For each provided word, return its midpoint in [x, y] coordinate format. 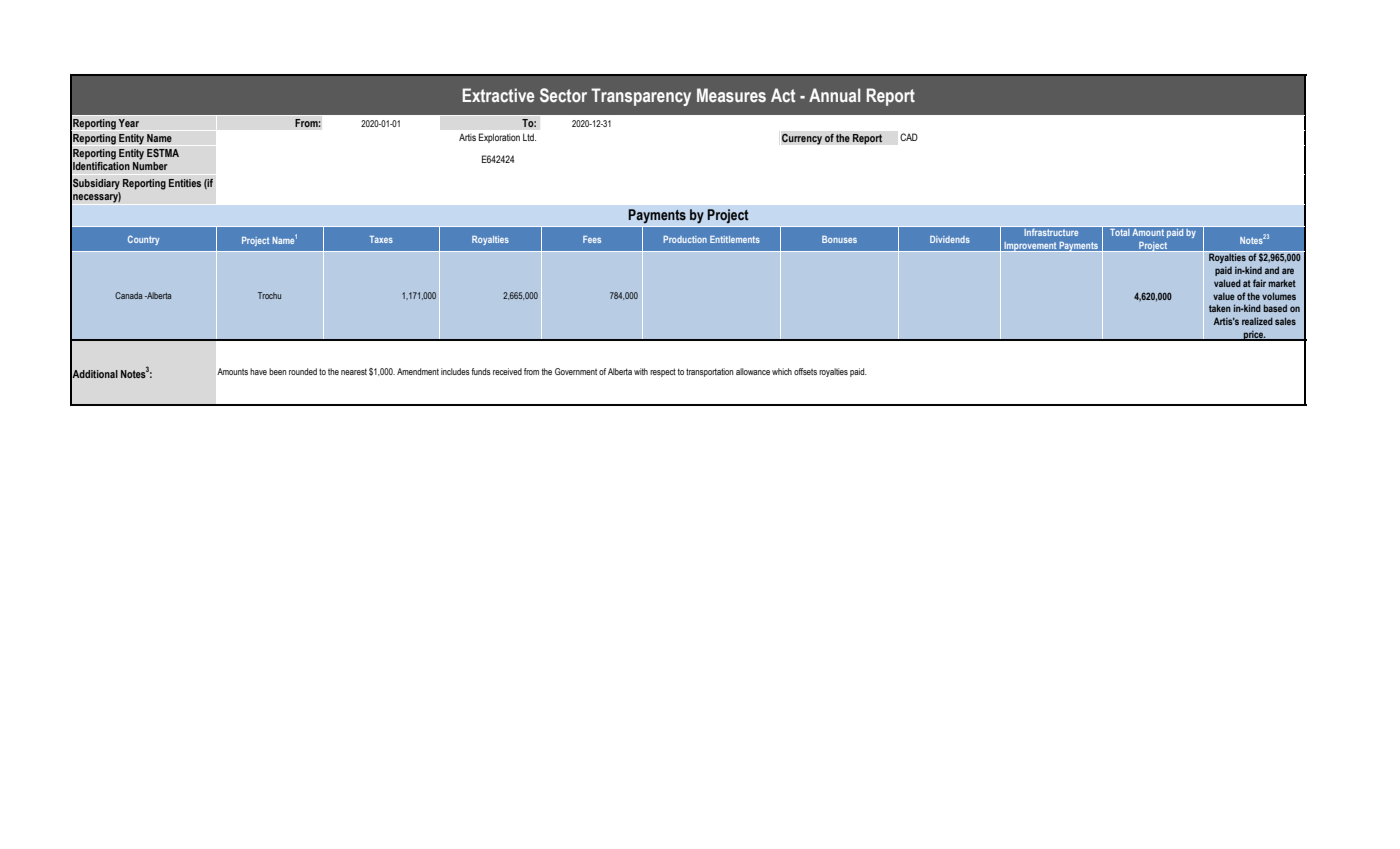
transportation [709, 372]
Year [128, 123]
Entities [185, 183]
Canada [128, 295]
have [258, 371]
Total [1119, 232]
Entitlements [735, 239]
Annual [834, 95]
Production [685, 239]
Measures [731, 95]
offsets [805, 371]
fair [1259, 283]
